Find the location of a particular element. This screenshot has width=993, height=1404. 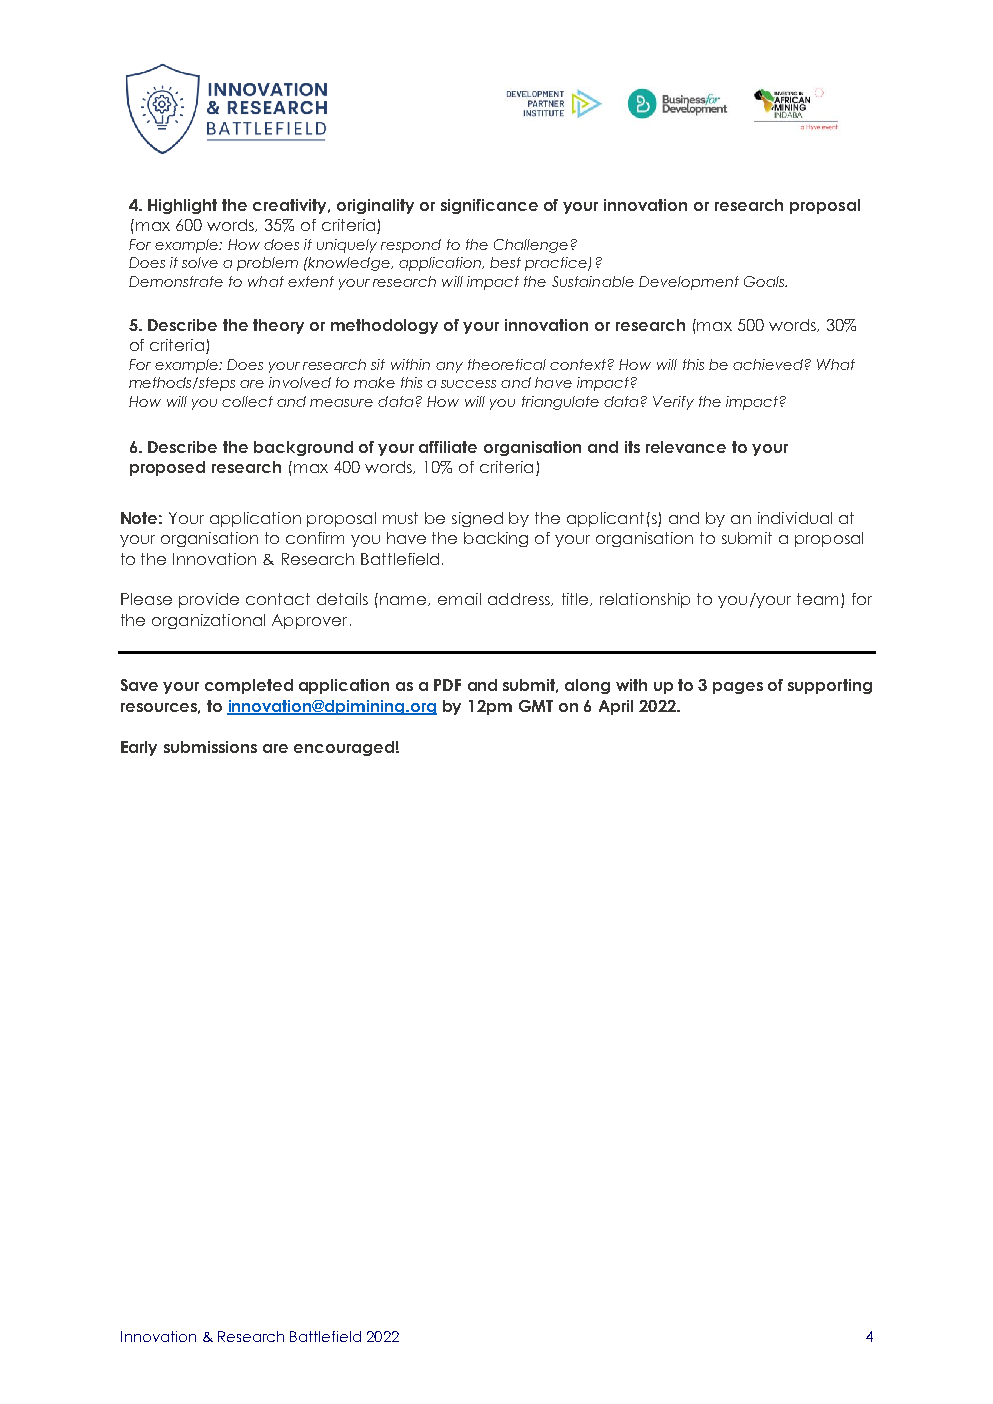

GMT is located at coordinates (536, 706).
